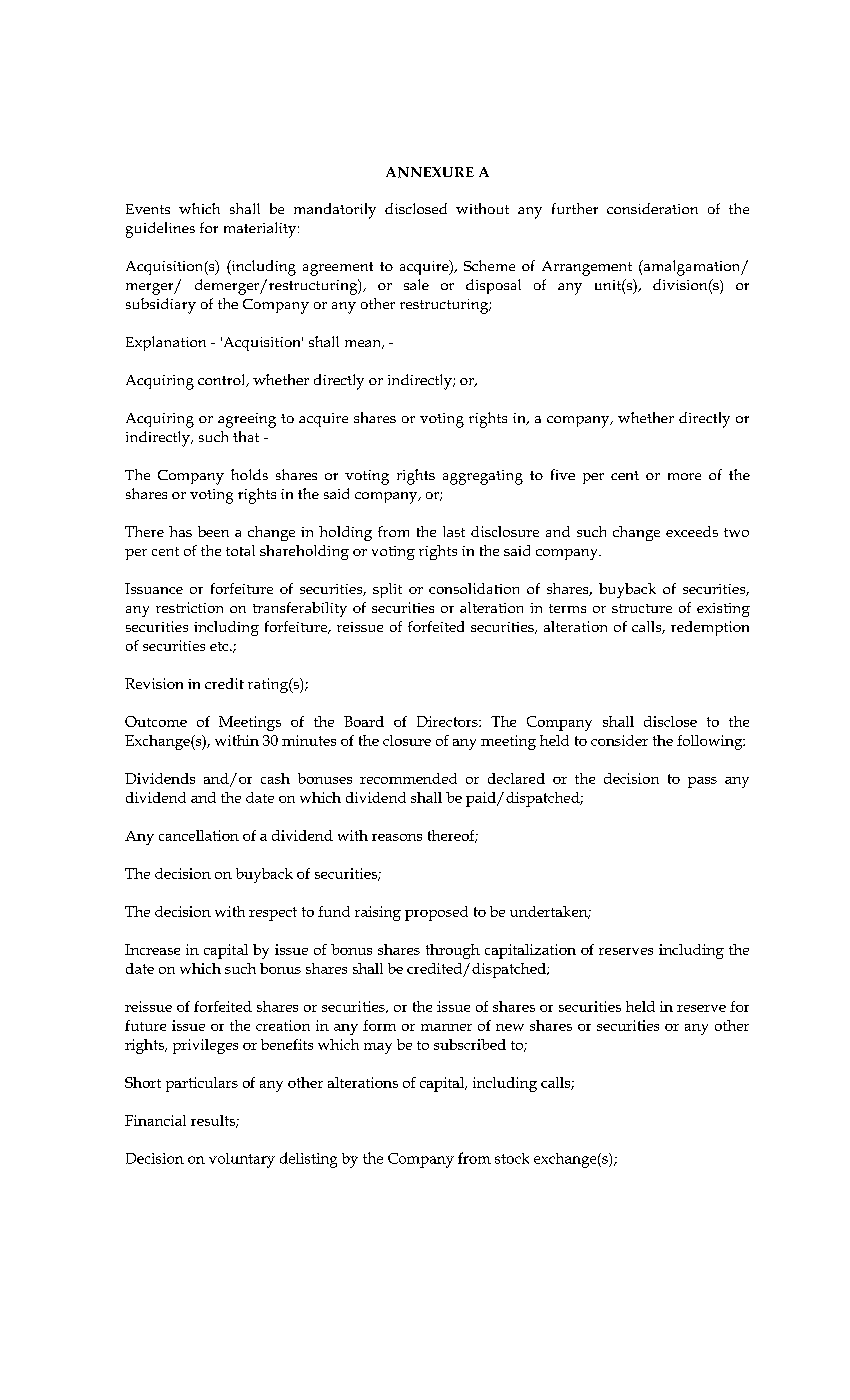  I want to click on Directors, so click(448, 721).
